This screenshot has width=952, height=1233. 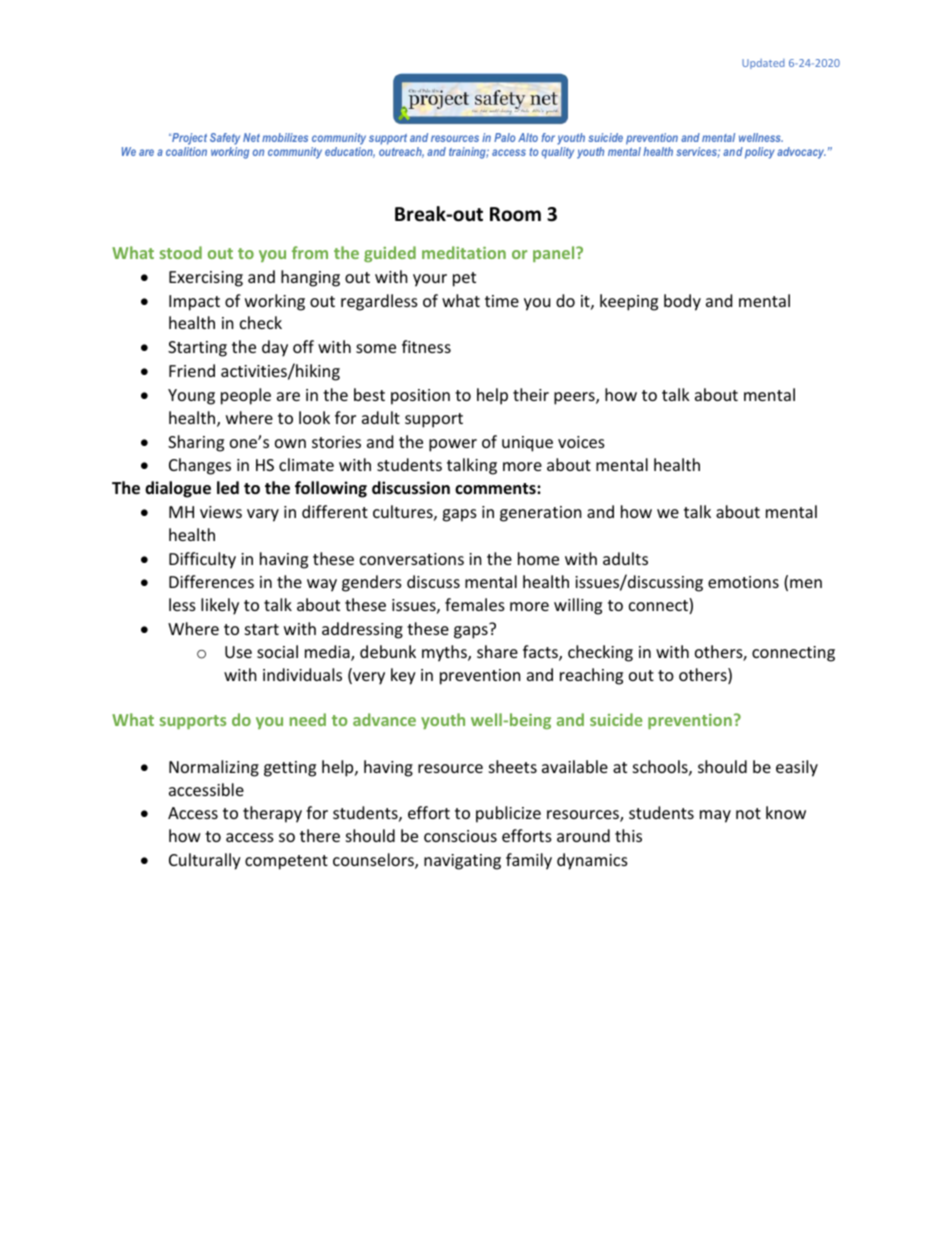 I want to click on body, so click(x=682, y=302).
